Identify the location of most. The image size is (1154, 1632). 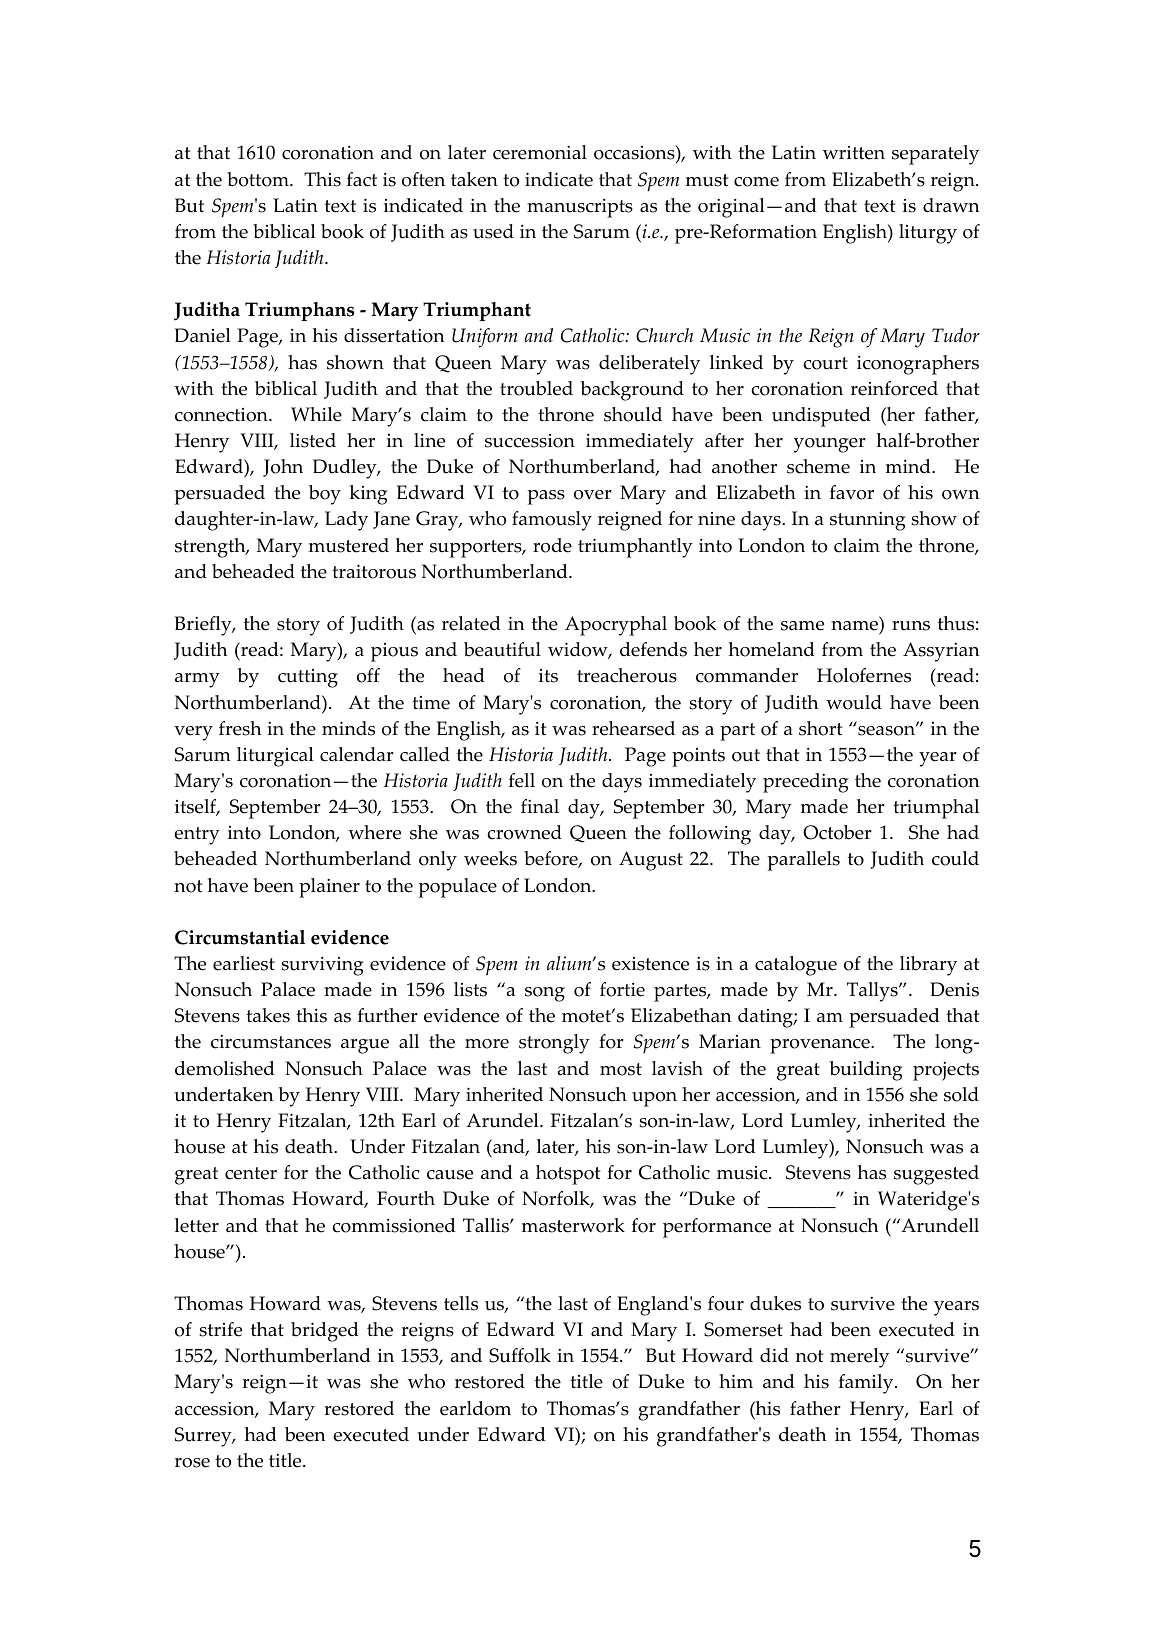
(621, 1069).
